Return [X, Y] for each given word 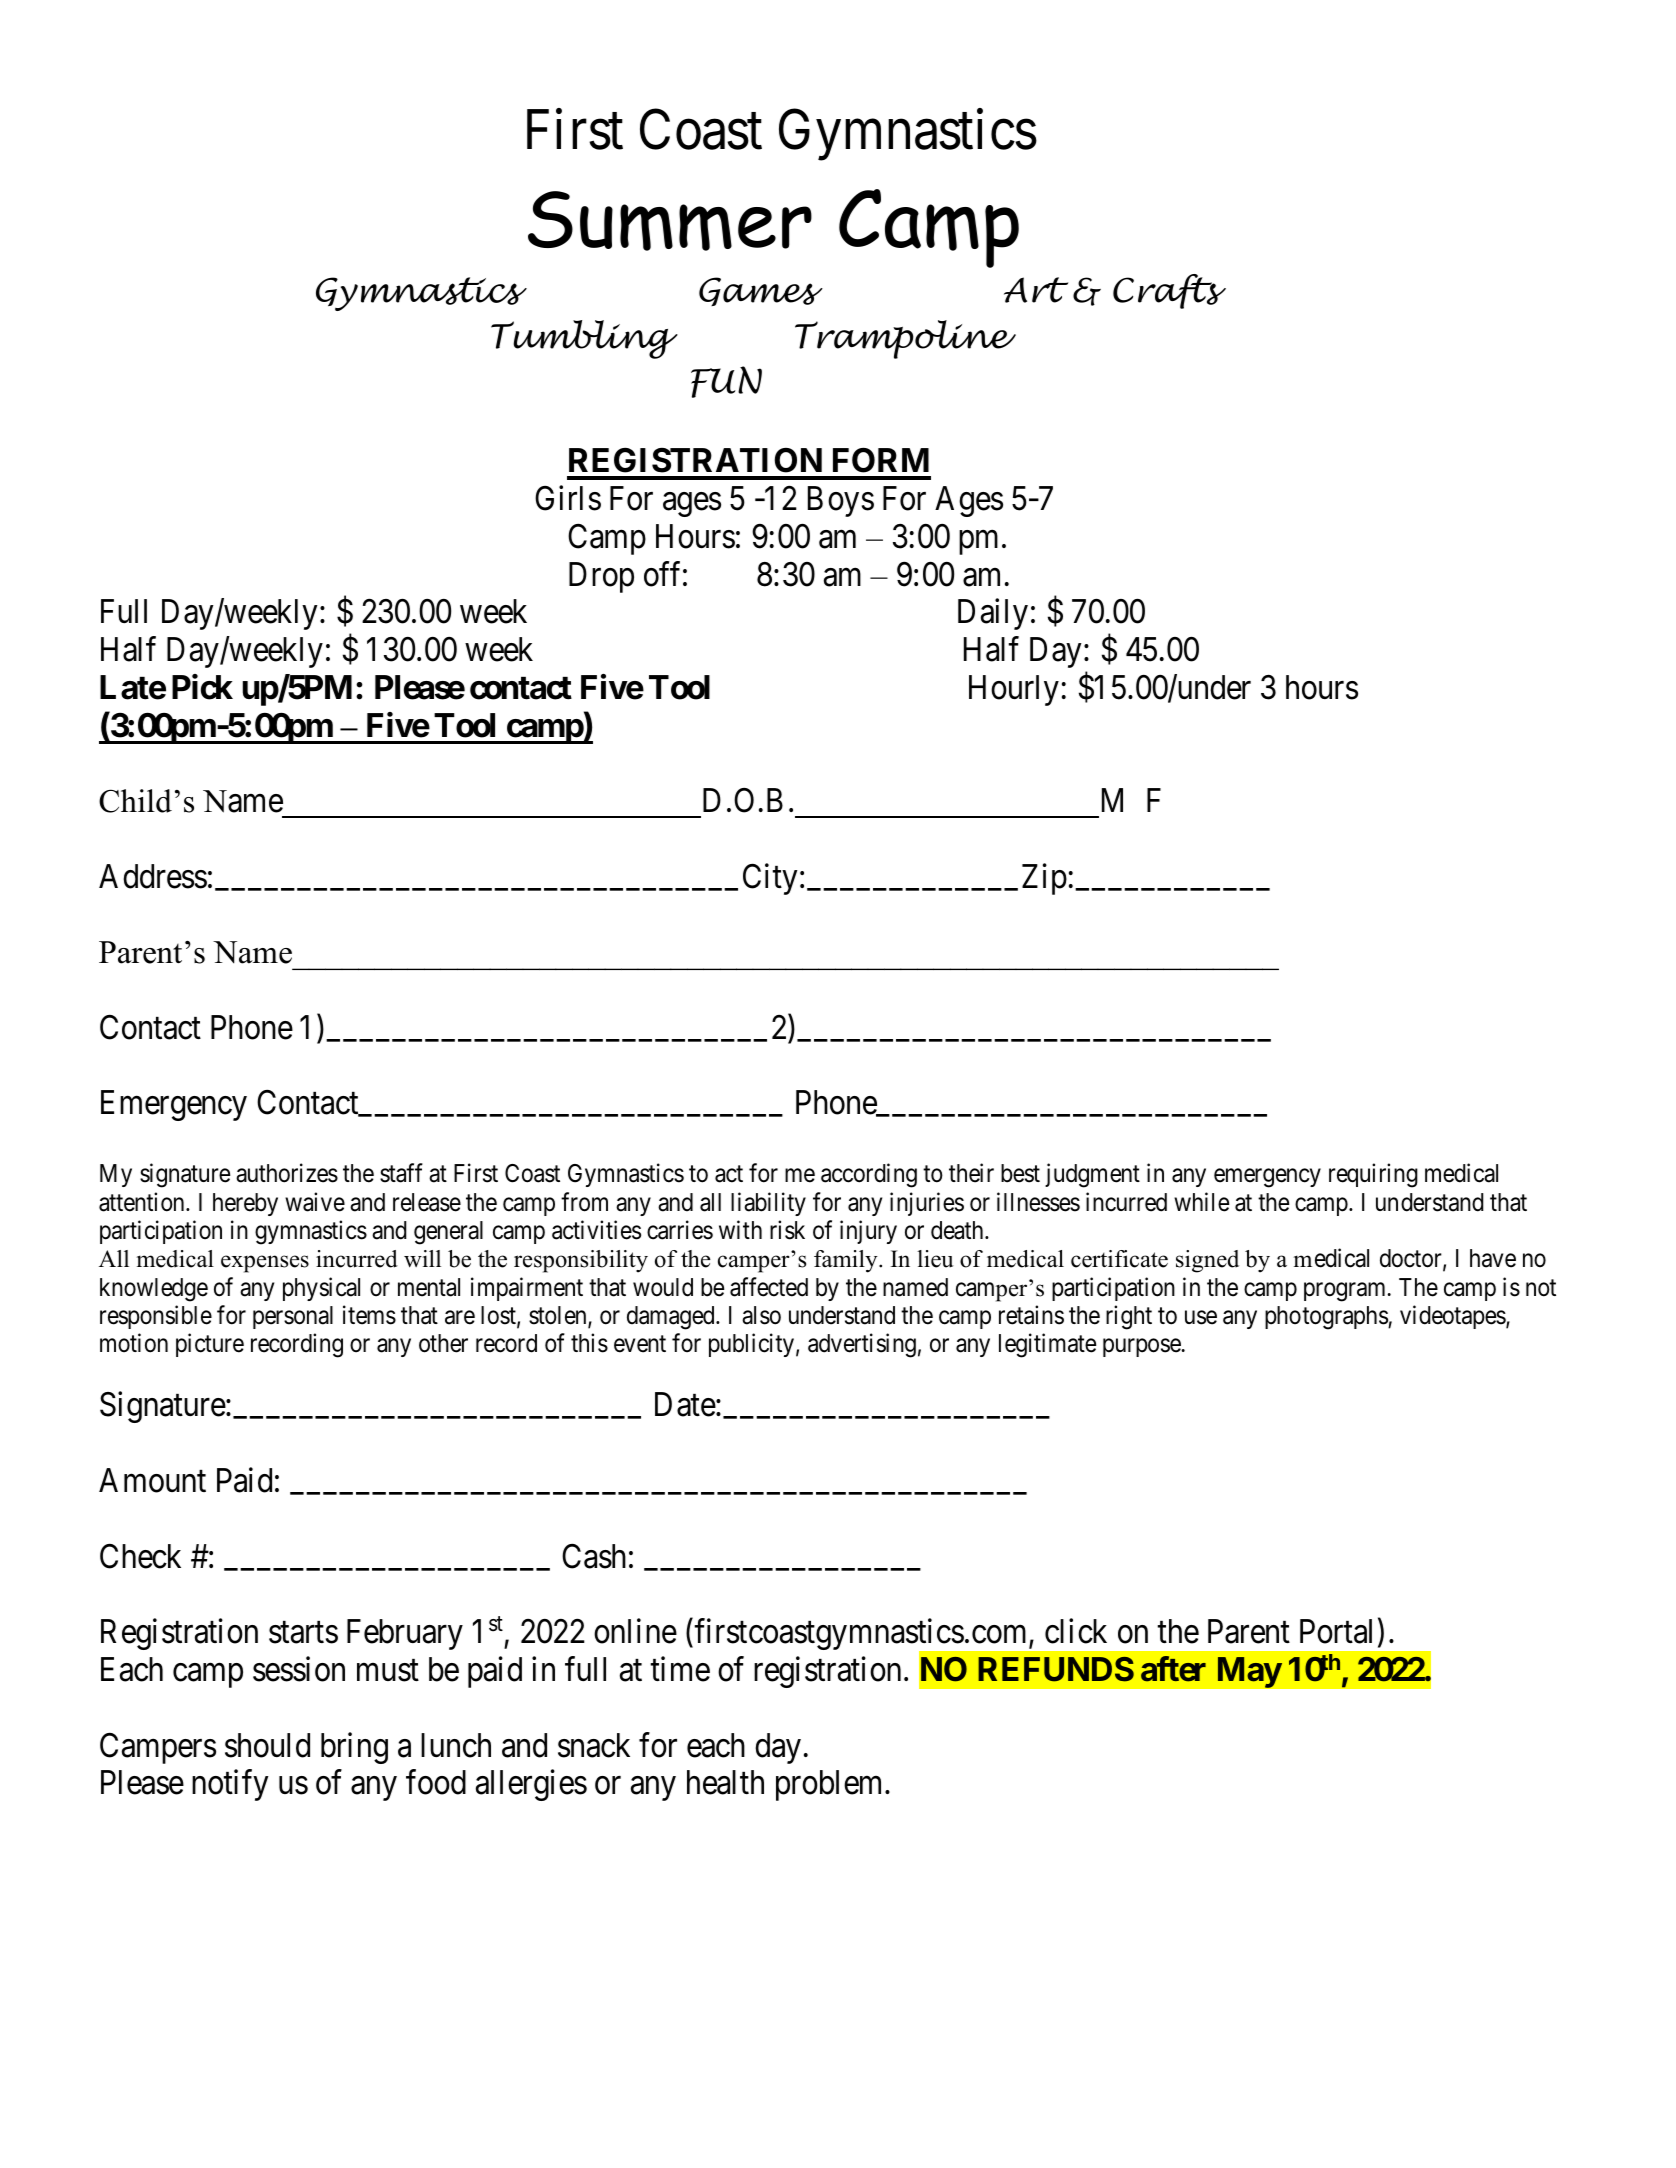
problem [831, 1785]
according [869, 1175]
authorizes [287, 1173]
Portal [1336, 1631]
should [267, 1745]
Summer [670, 221]
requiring [1373, 1175]
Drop [601, 577]
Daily [993, 614]
